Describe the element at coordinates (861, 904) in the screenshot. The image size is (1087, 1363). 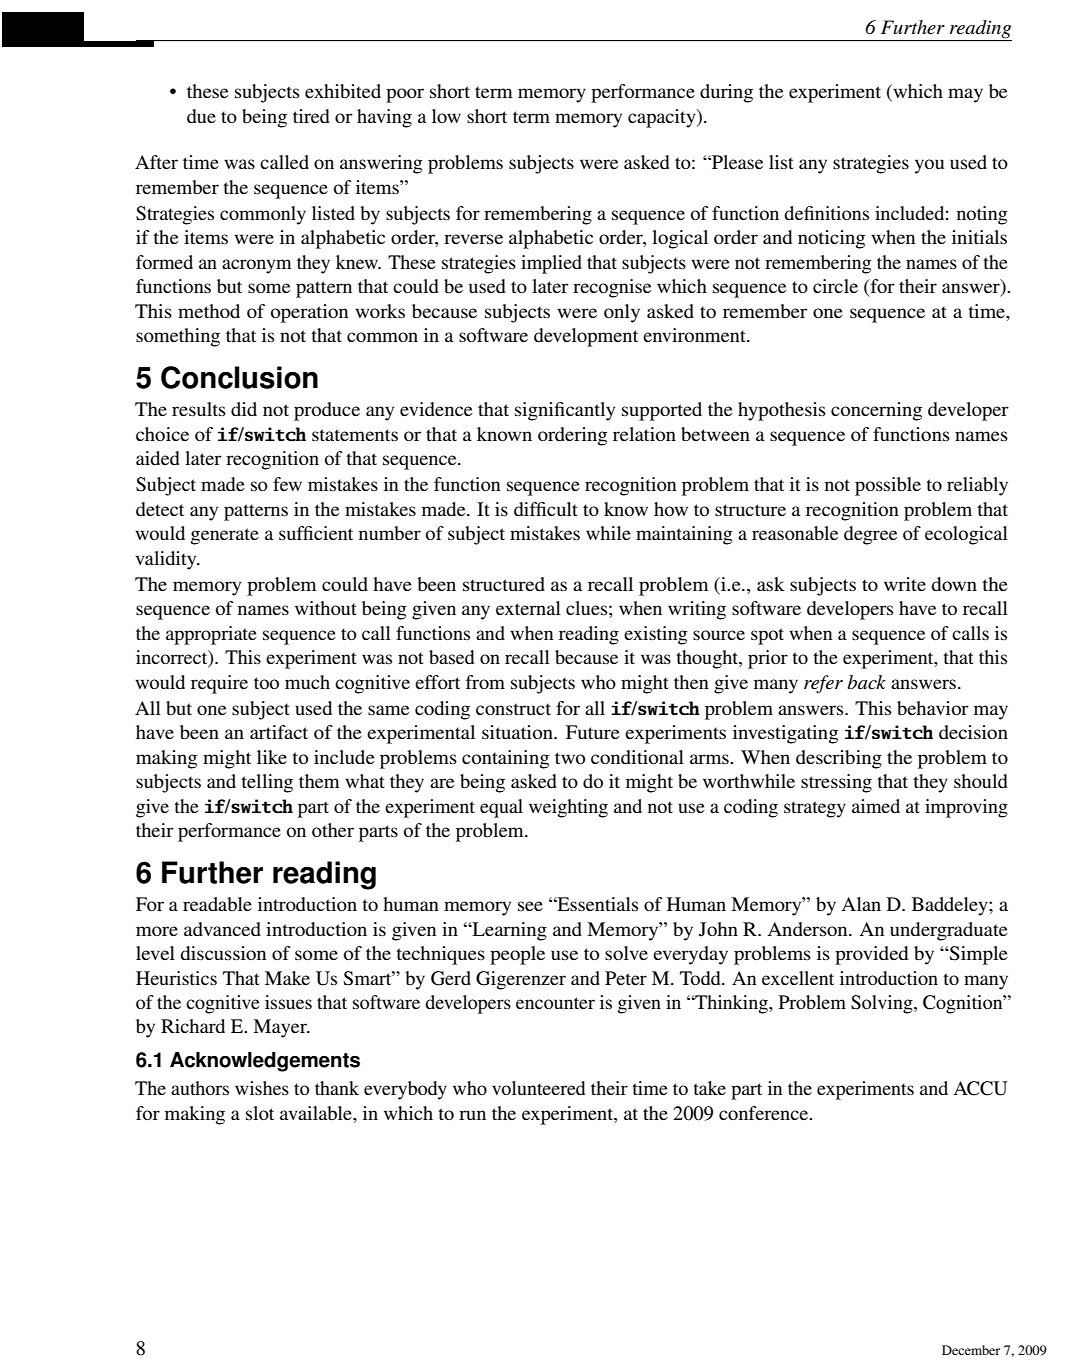
I see `Alan` at that location.
